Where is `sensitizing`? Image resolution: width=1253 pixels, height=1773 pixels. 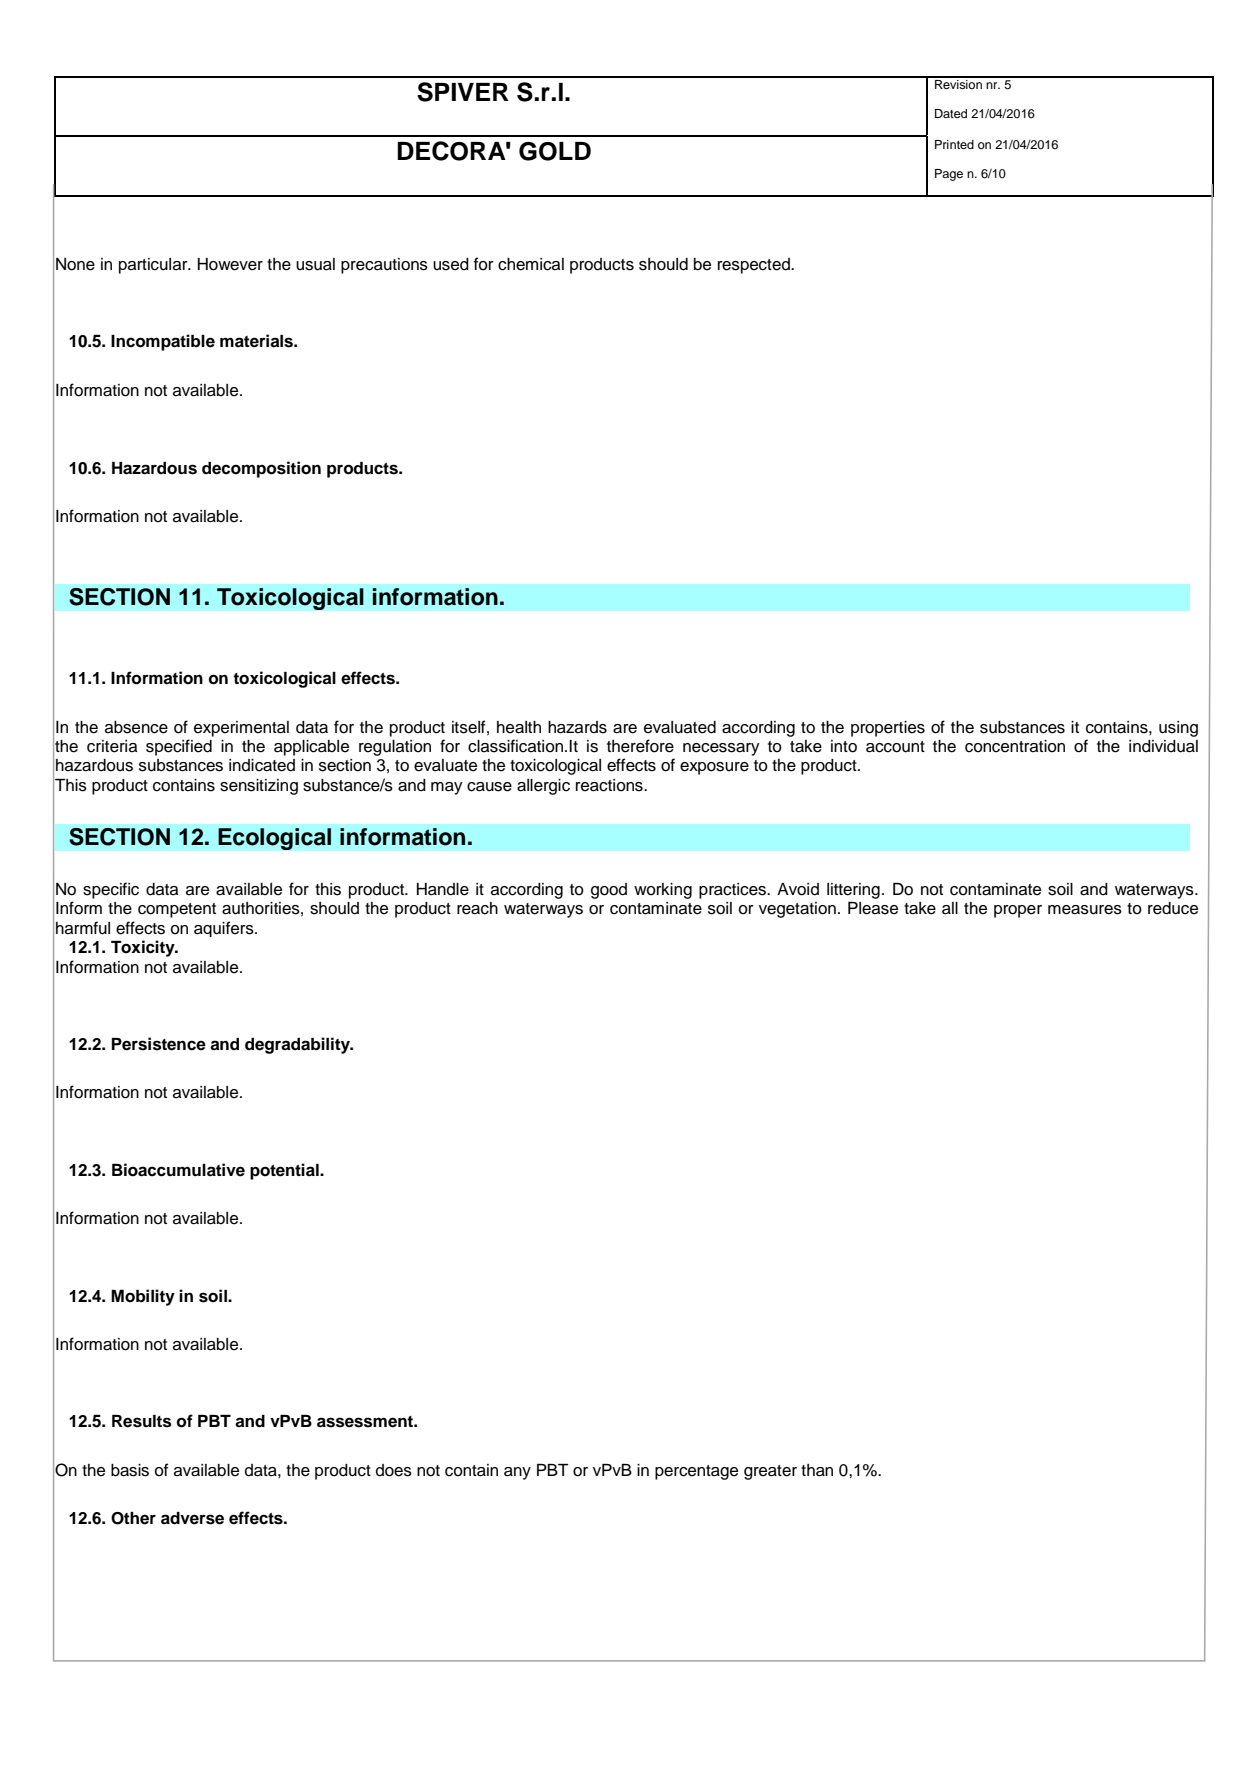 sensitizing is located at coordinates (259, 787).
